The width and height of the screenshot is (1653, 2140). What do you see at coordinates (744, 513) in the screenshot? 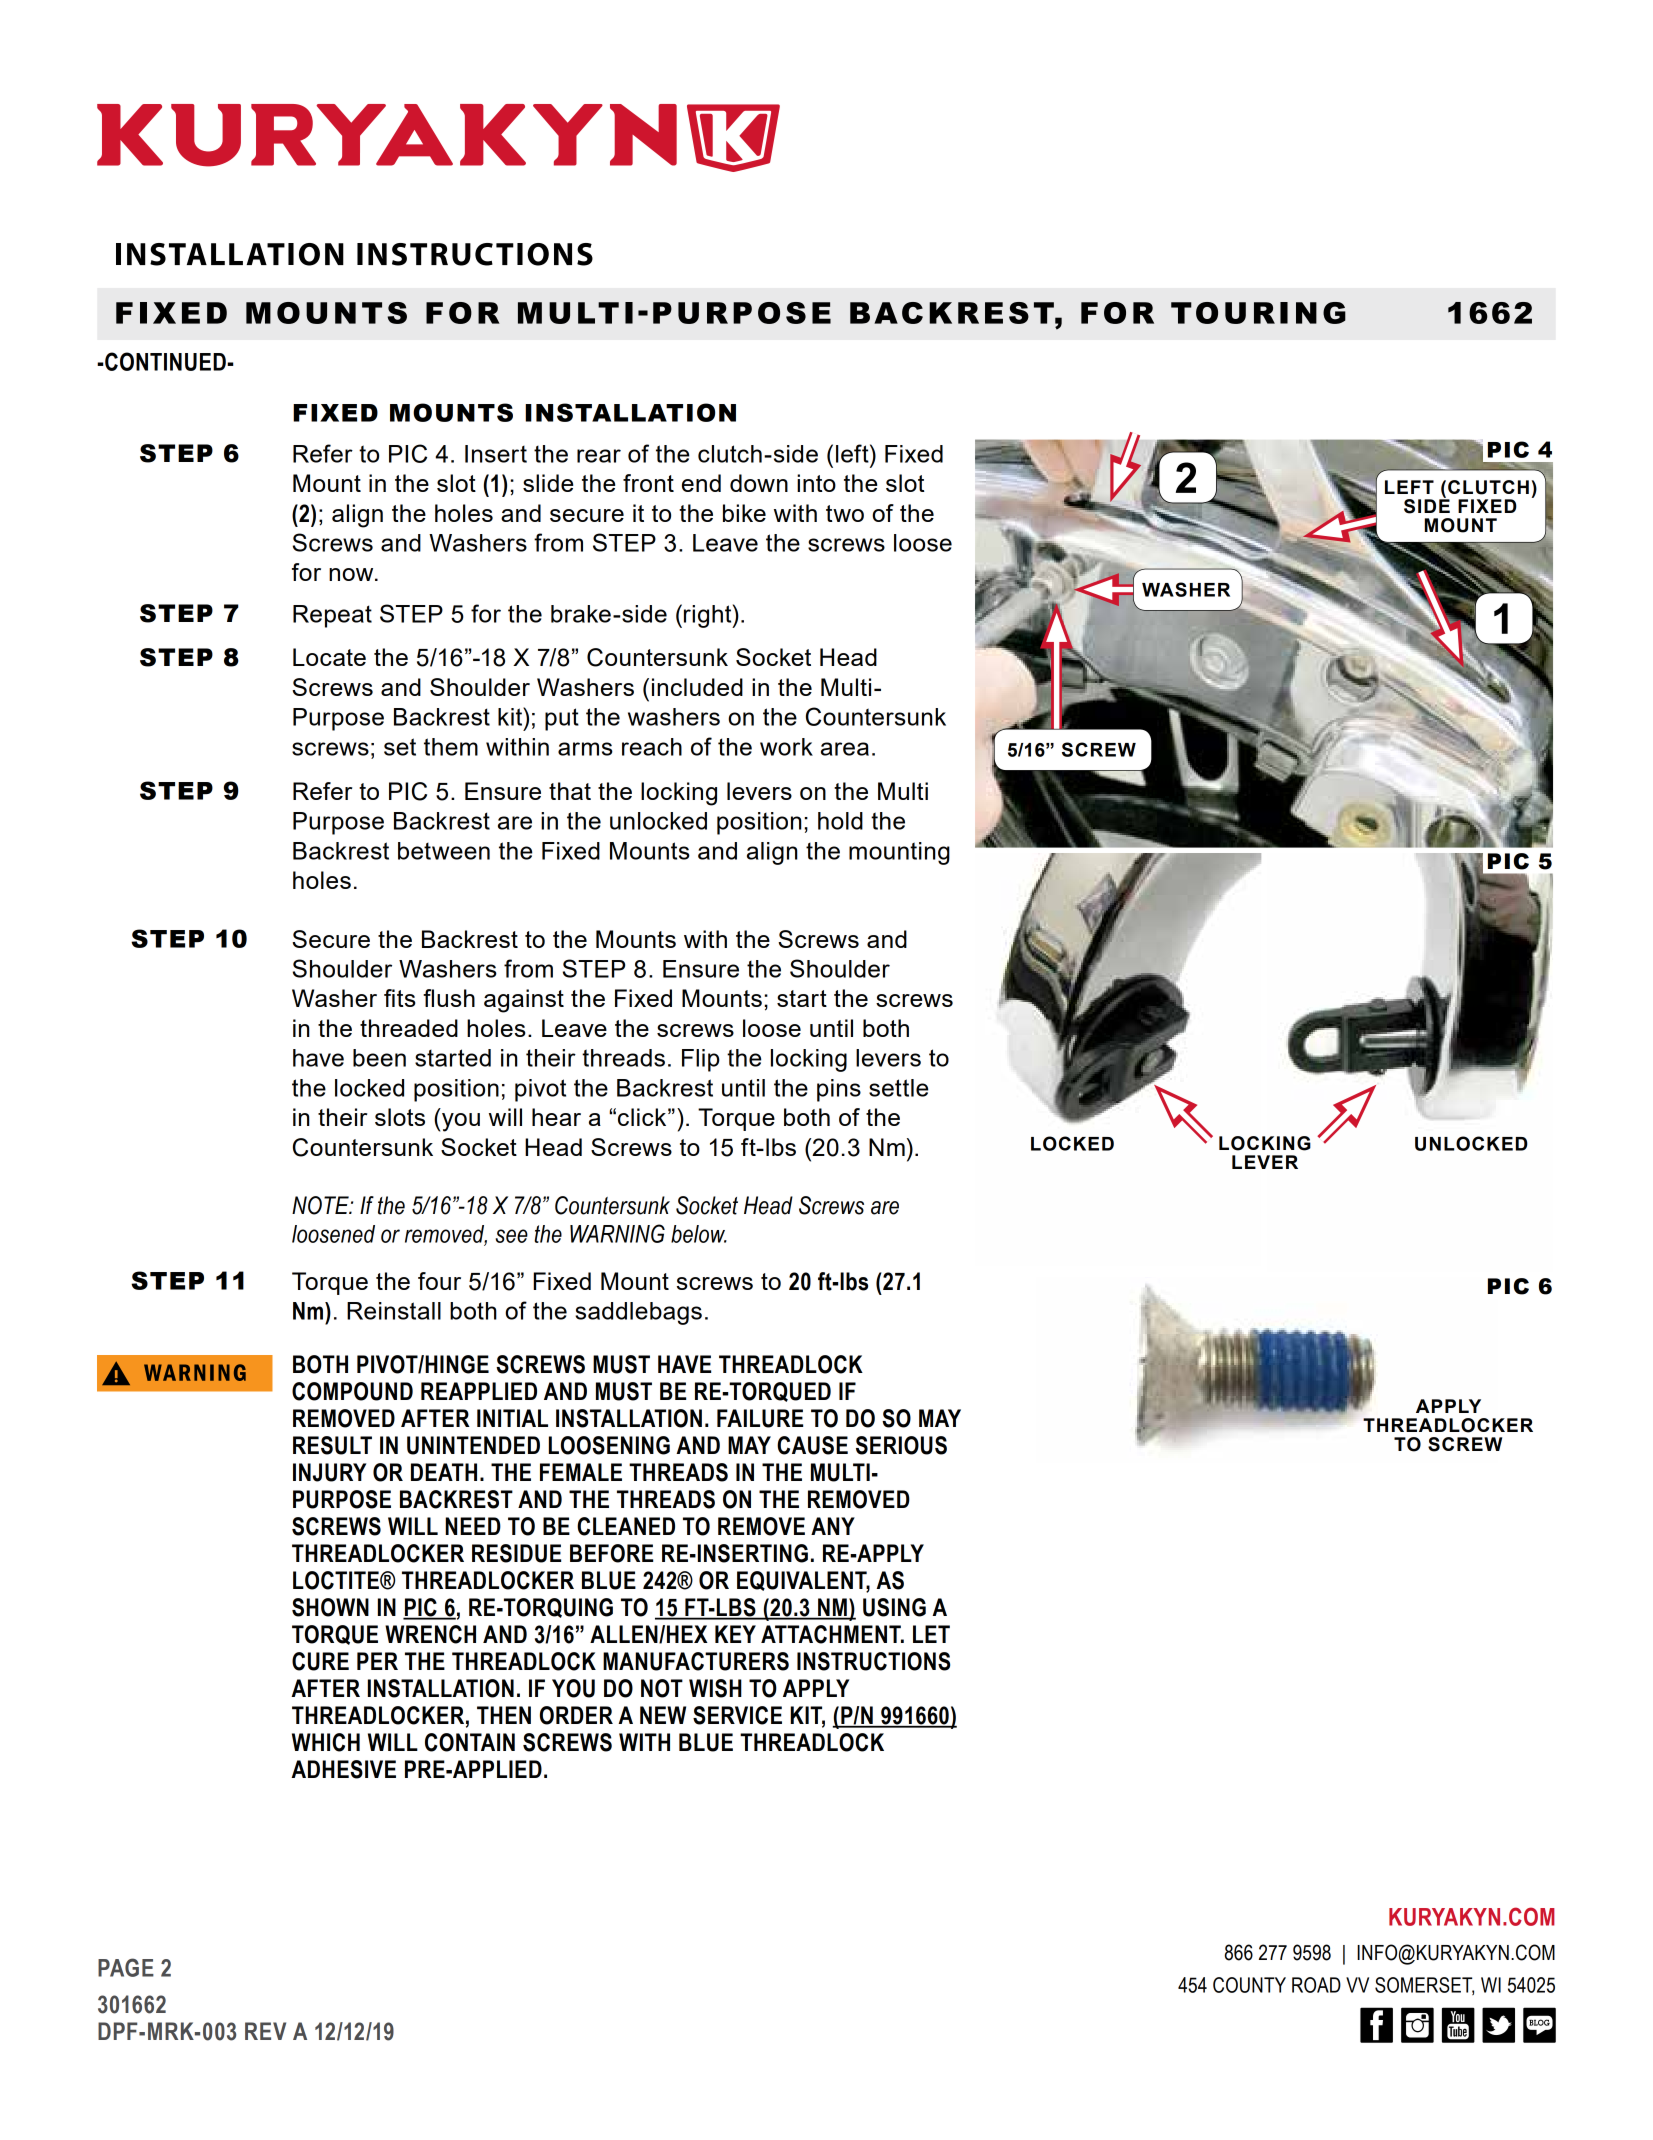
I see `bike` at bounding box center [744, 513].
